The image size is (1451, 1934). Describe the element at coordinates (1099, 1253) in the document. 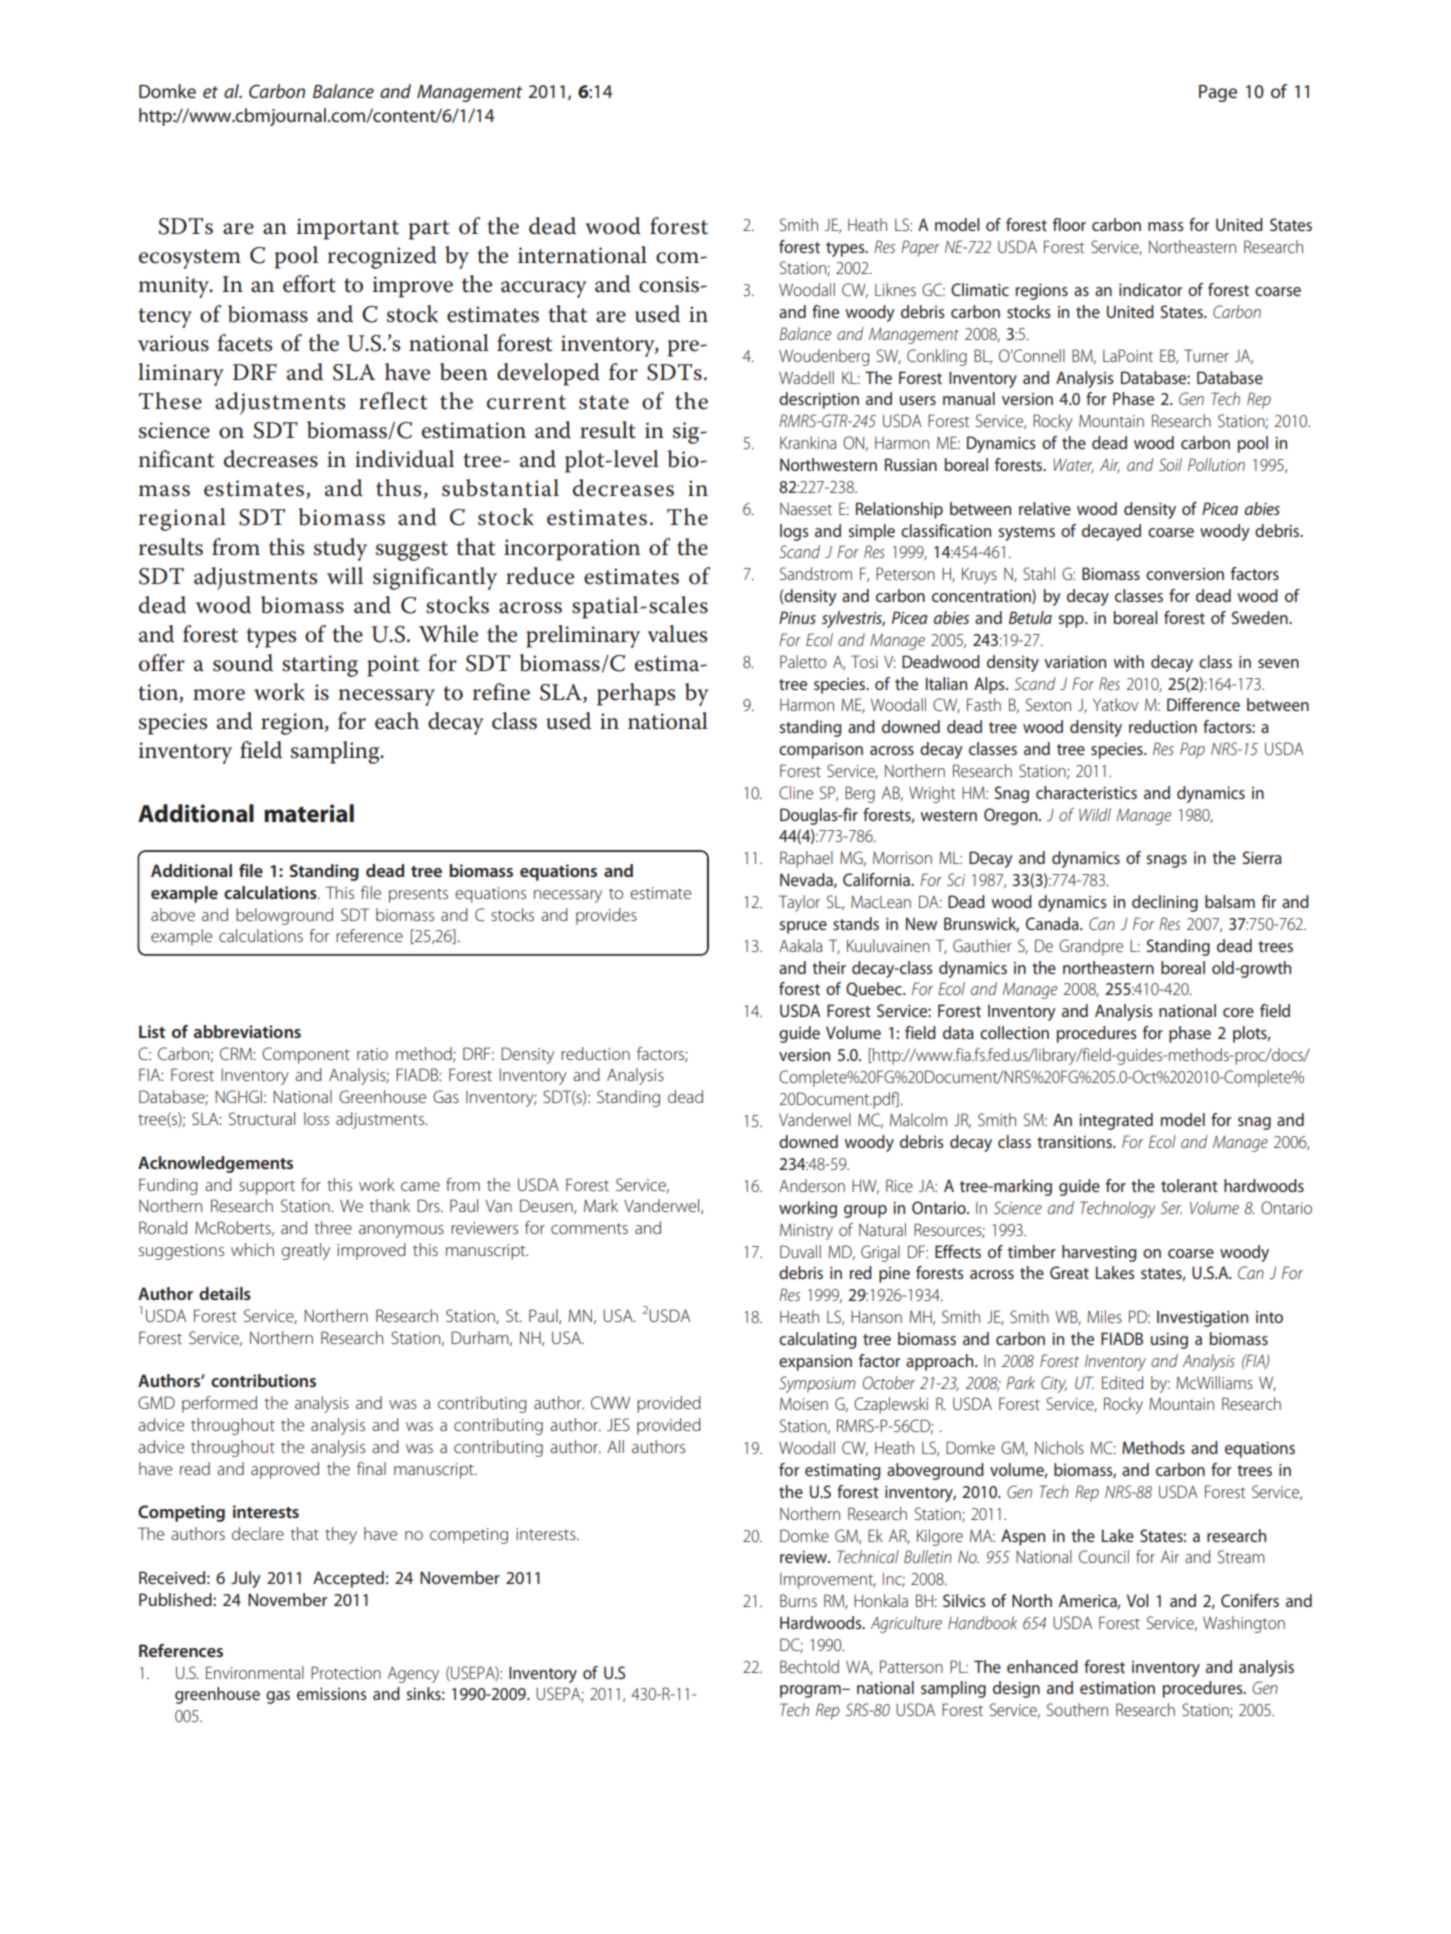

I see `harvesting` at that location.
